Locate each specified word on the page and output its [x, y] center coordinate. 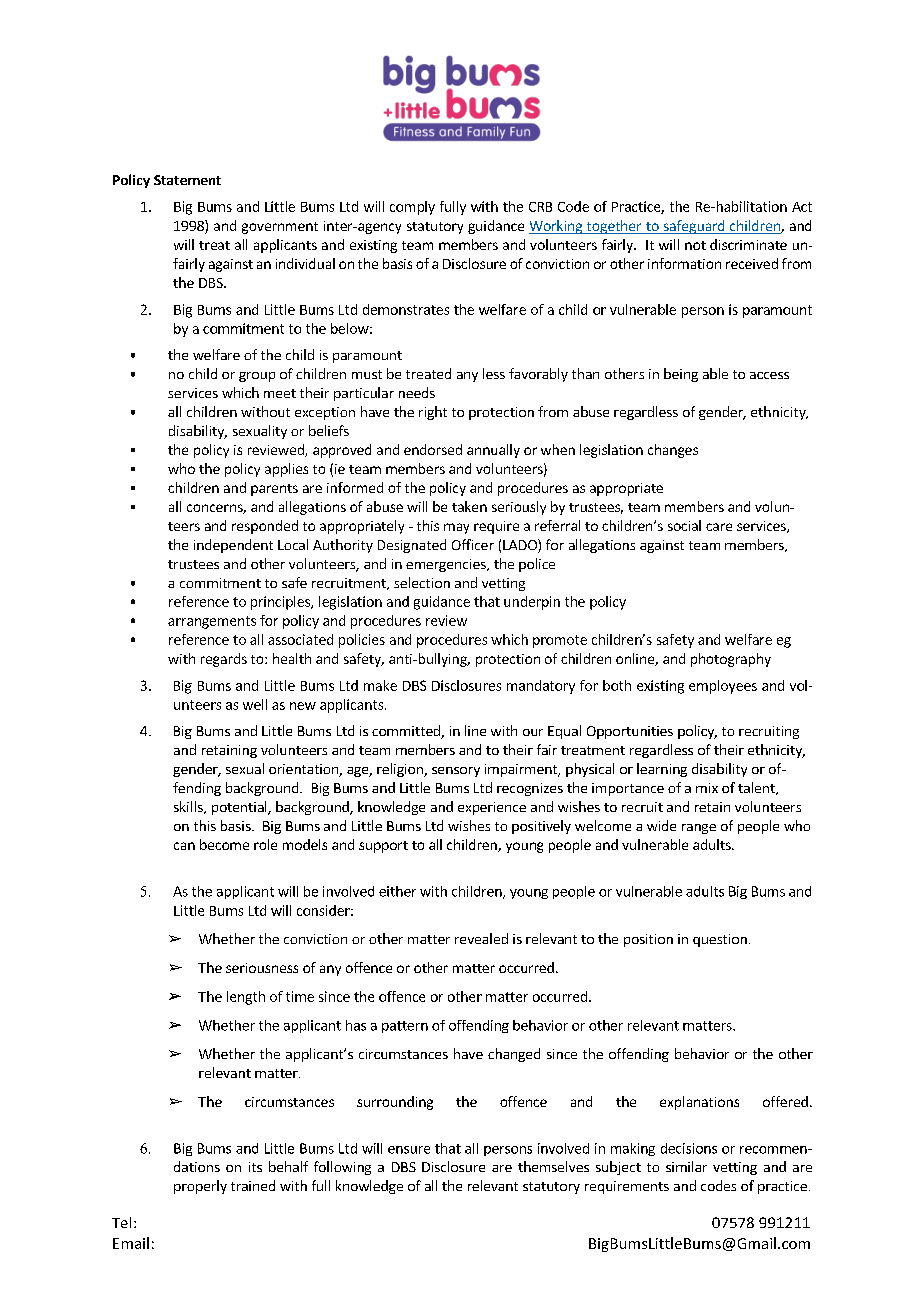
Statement [187, 180]
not [695, 245]
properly [200, 1187]
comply [412, 208]
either [397, 891]
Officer [473, 544]
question [720, 940]
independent [233, 546]
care [719, 527]
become [224, 844]
